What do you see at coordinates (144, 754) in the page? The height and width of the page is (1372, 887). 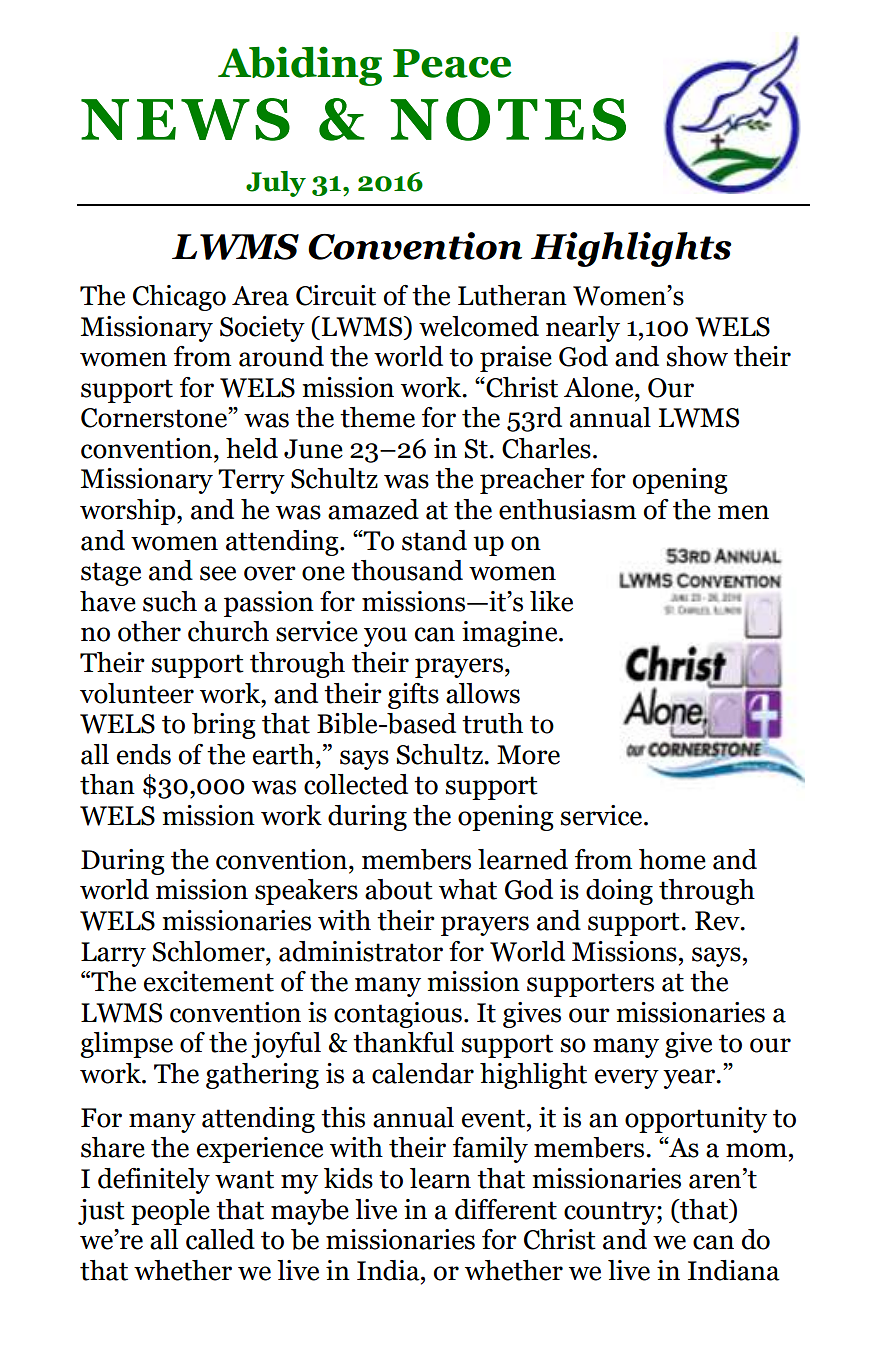 I see `ends` at bounding box center [144, 754].
